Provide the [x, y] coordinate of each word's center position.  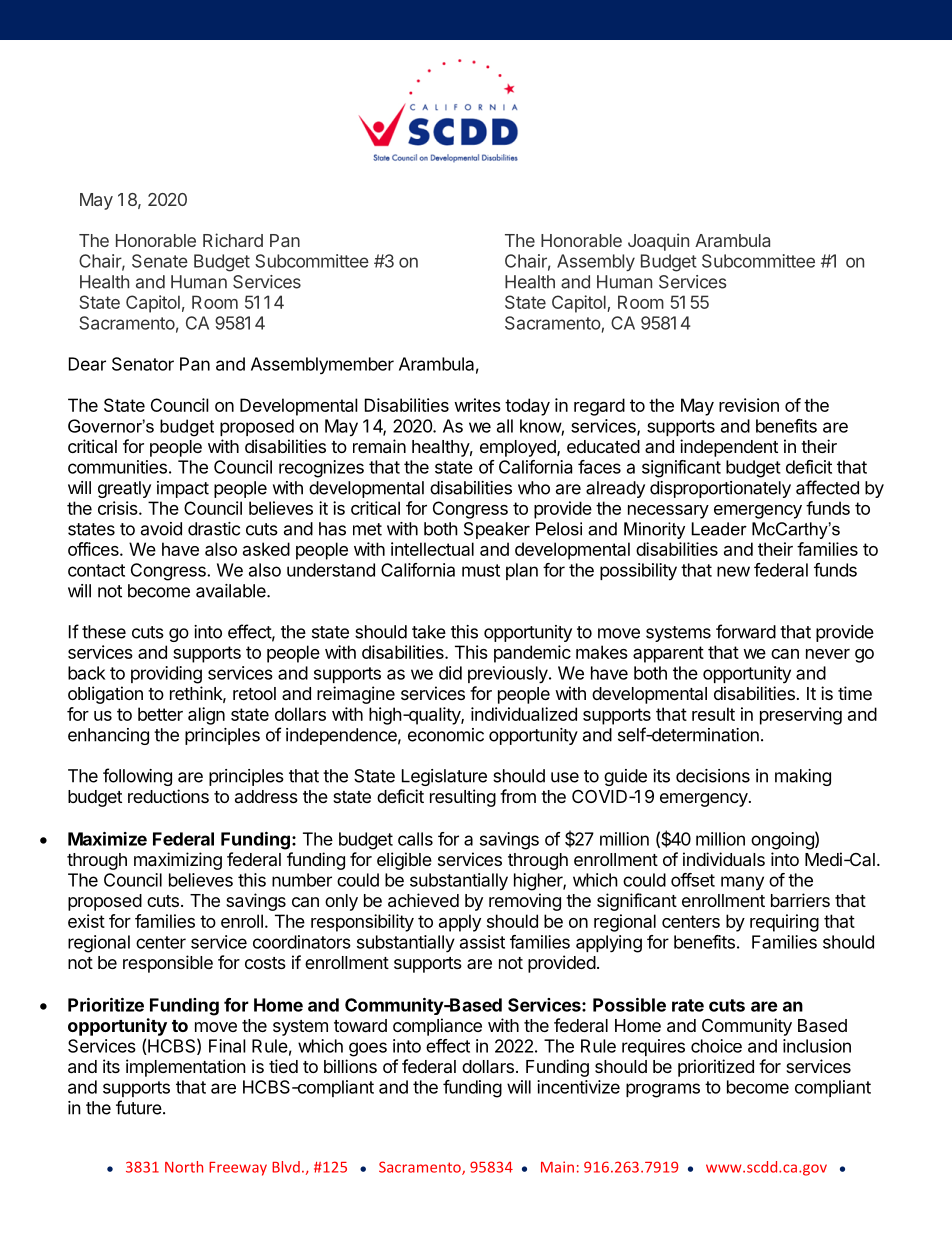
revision [749, 405]
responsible [168, 964]
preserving [801, 716]
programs [663, 1090]
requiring [784, 923]
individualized [524, 714]
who [534, 488]
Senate [160, 261]
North [184, 1167]
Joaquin [658, 242]
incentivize [578, 1087]
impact [183, 489]
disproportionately [720, 489]
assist [482, 942]
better [160, 714]
